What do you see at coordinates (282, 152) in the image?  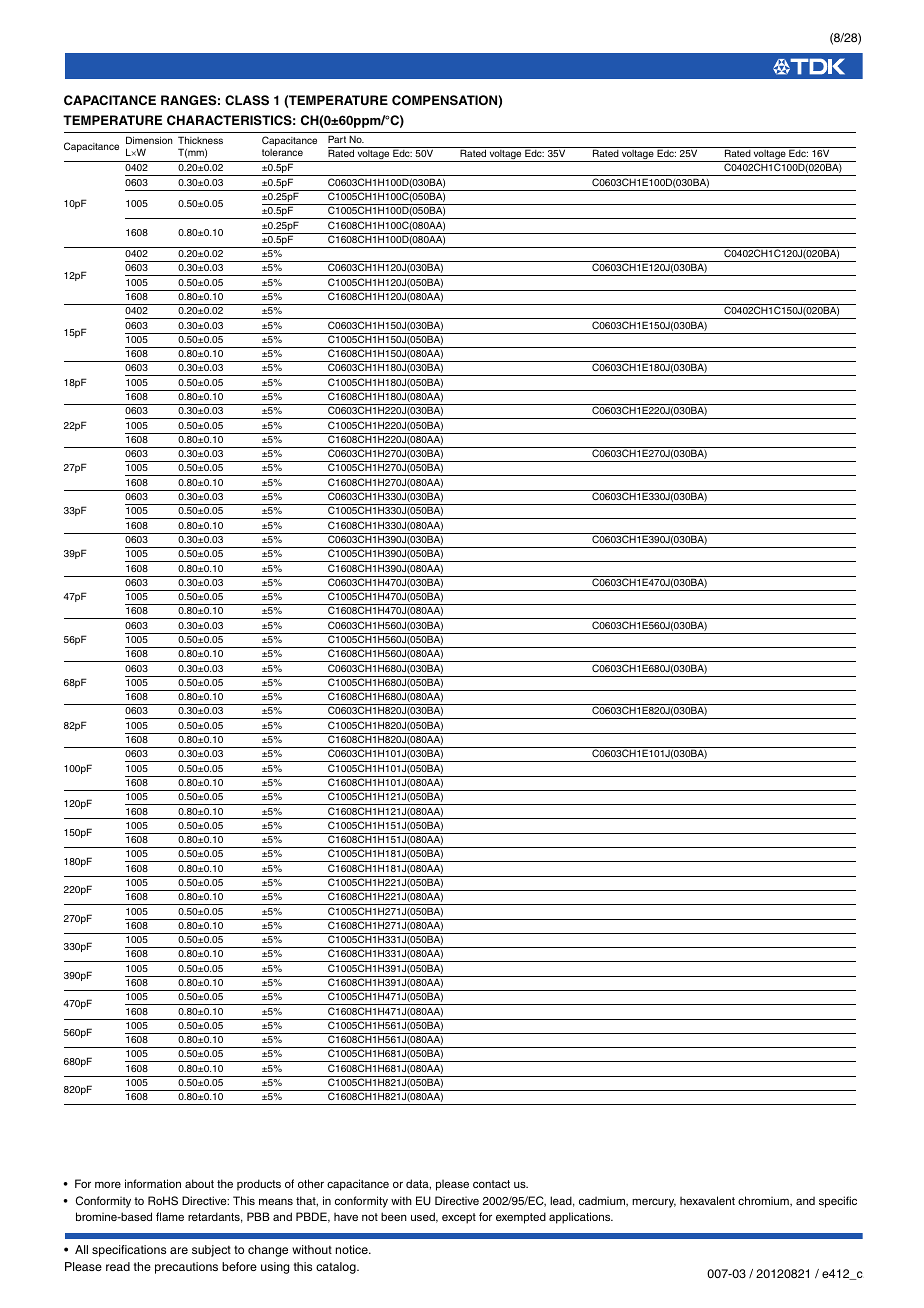 I see `tolerance` at bounding box center [282, 152].
